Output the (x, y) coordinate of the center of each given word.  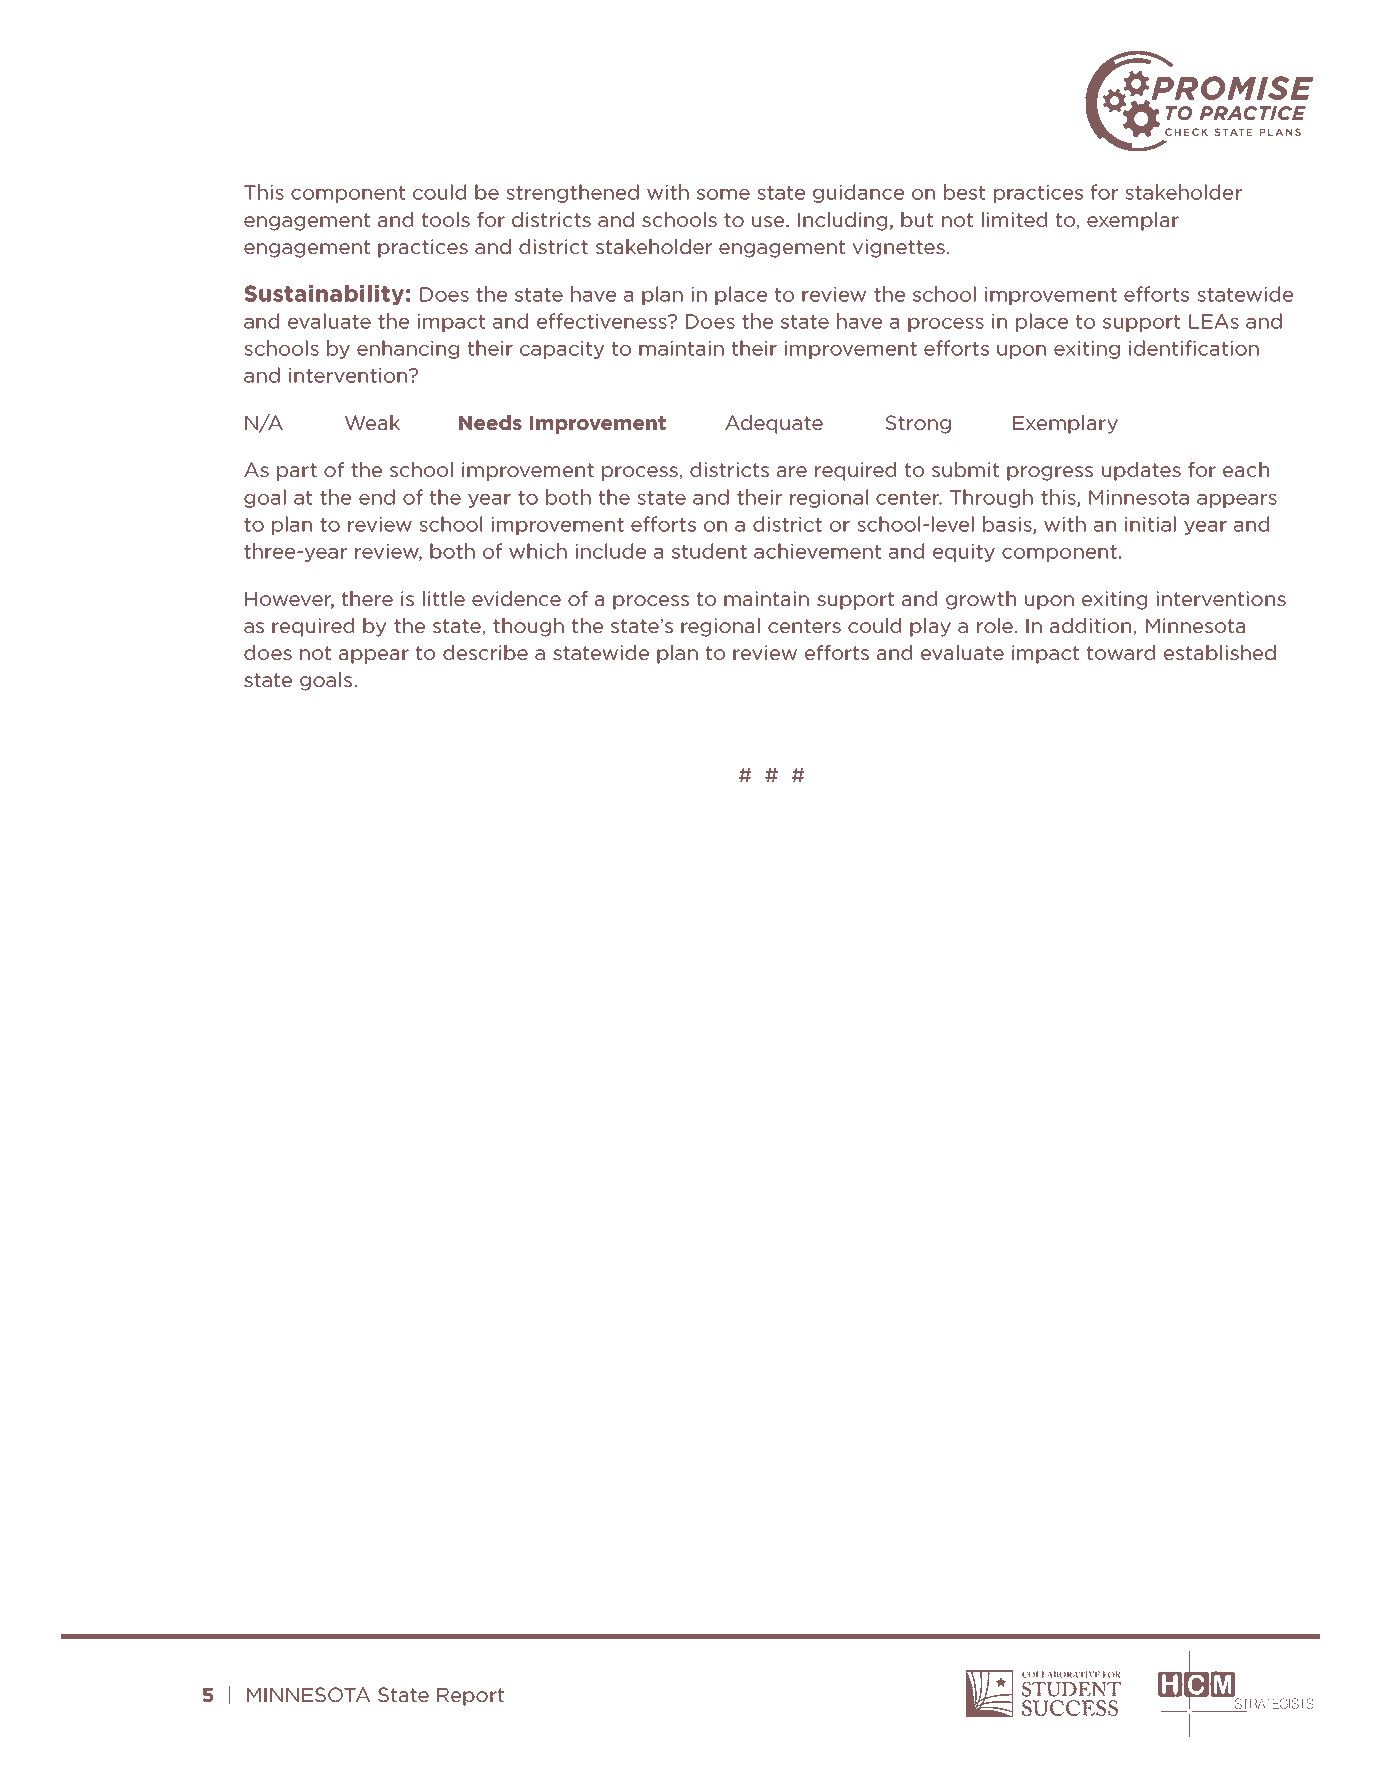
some (723, 194)
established (1220, 652)
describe (485, 652)
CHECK (1186, 132)
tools (446, 219)
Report (470, 1697)
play (930, 627)
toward (1121, 652)
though (528, 627)
